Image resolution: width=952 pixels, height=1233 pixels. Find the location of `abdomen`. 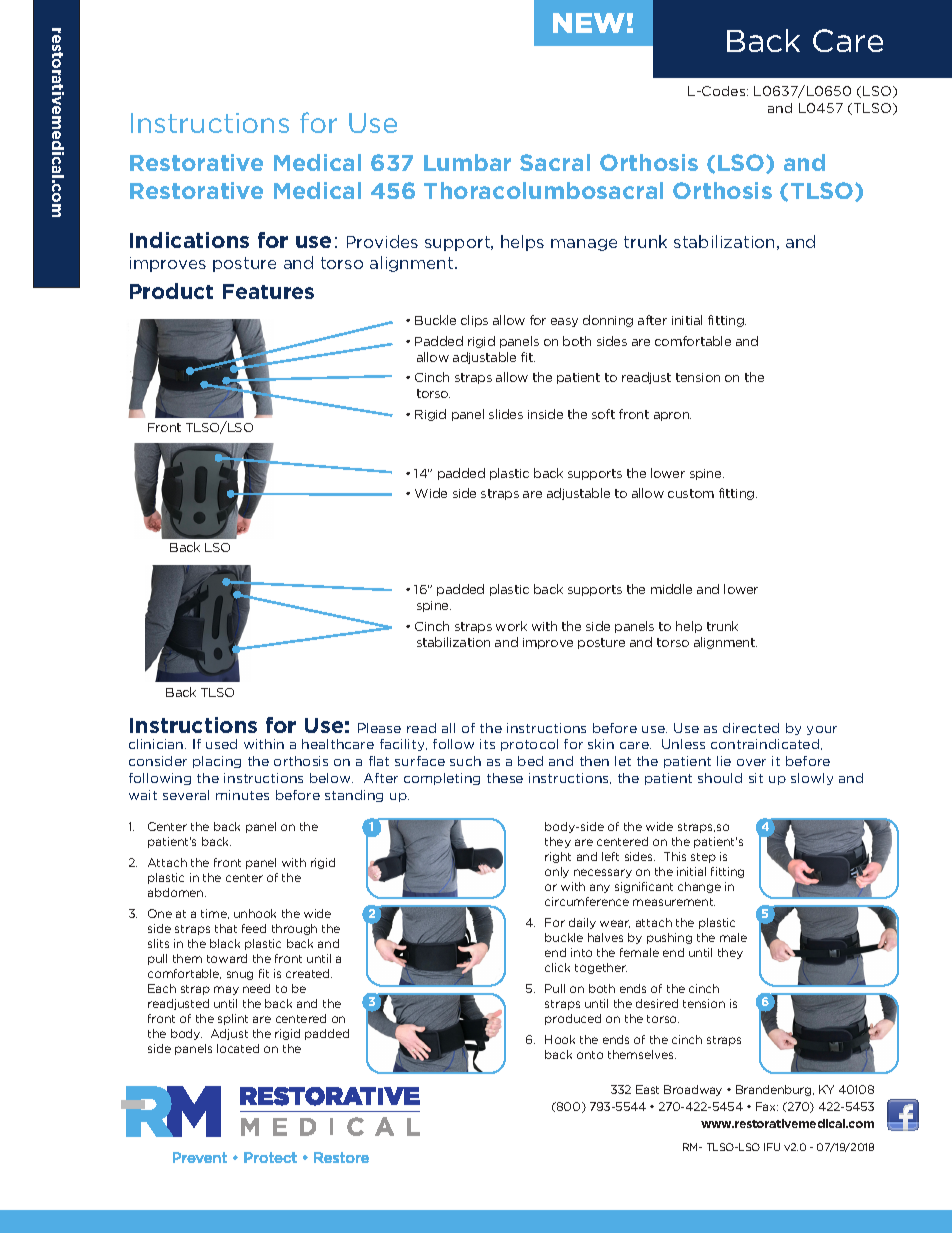

abdomen is located at coordinates (177, 892).
